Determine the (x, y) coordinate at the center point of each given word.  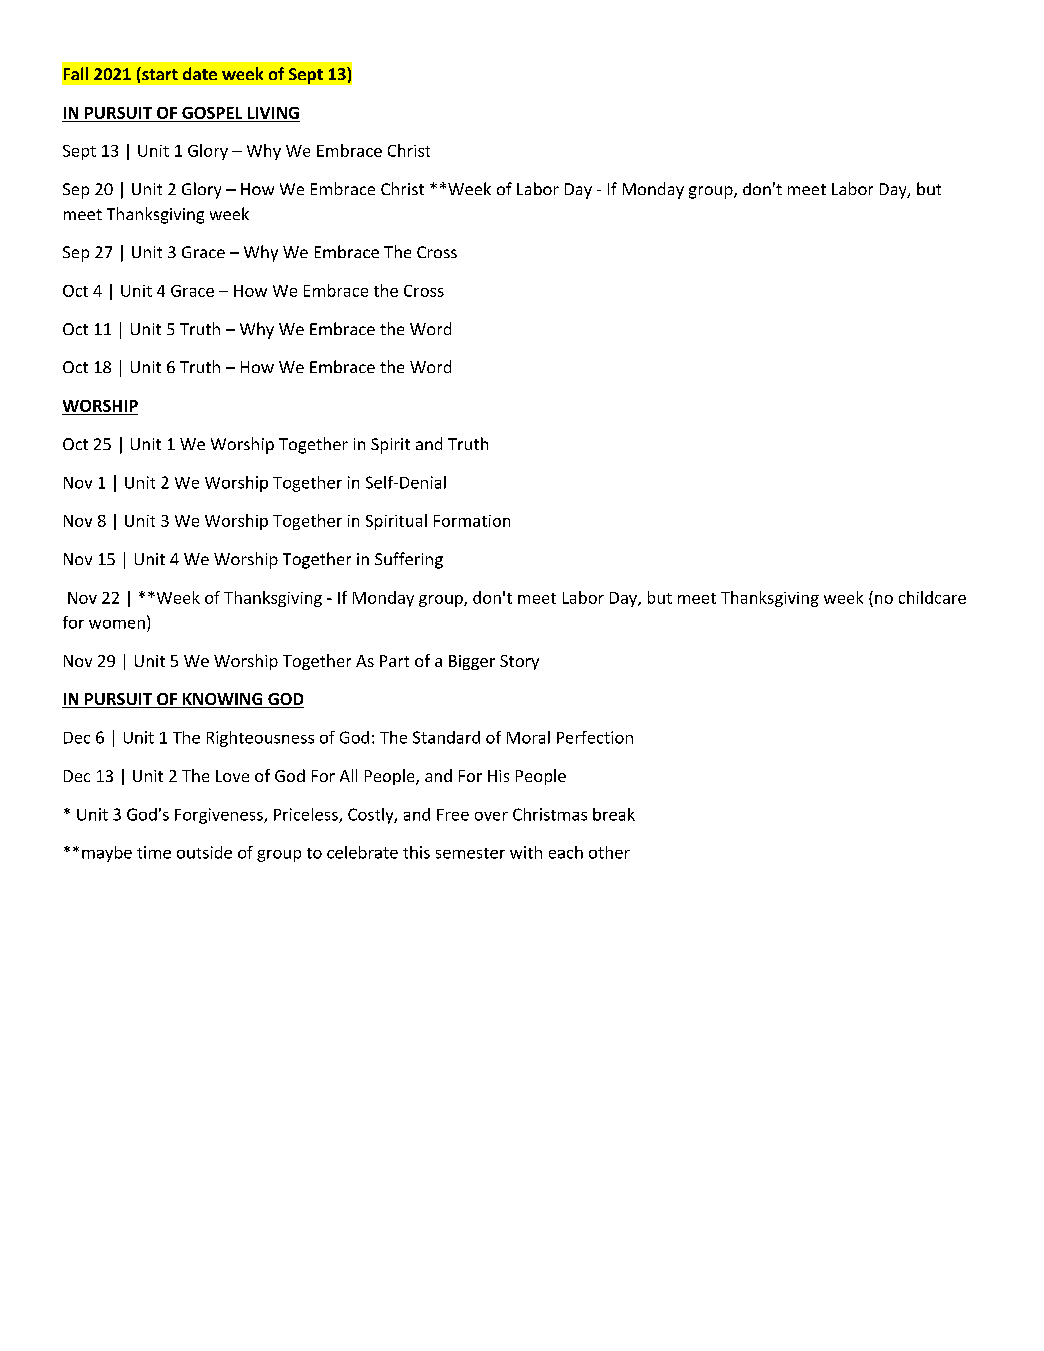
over (491, 816)
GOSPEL (212, 113)
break (614, 814)
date (200, 73)
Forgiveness (220, 816)
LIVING (273, 113)
